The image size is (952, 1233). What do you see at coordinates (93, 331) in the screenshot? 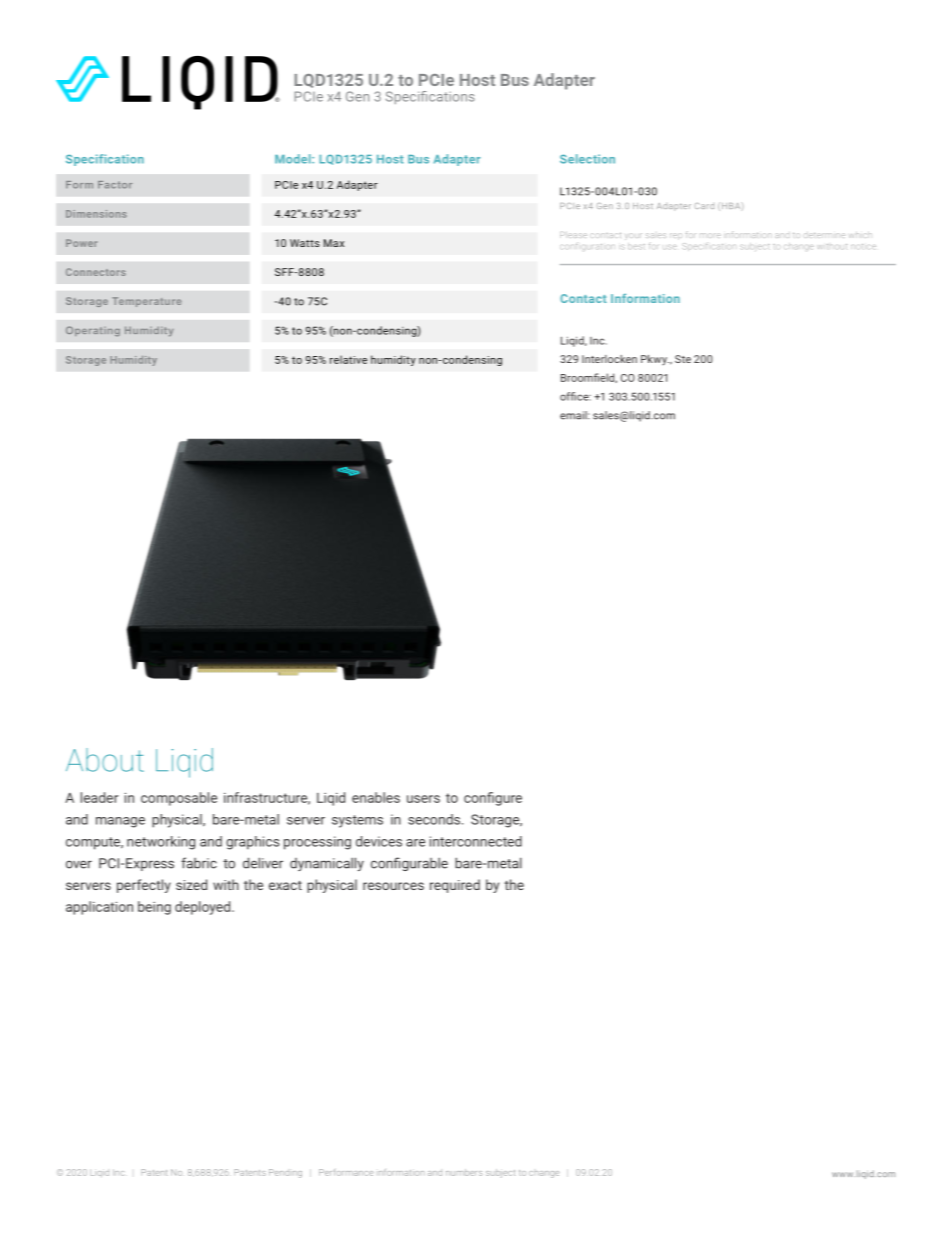
I see `Operating` at bounding box center [93, 331].
